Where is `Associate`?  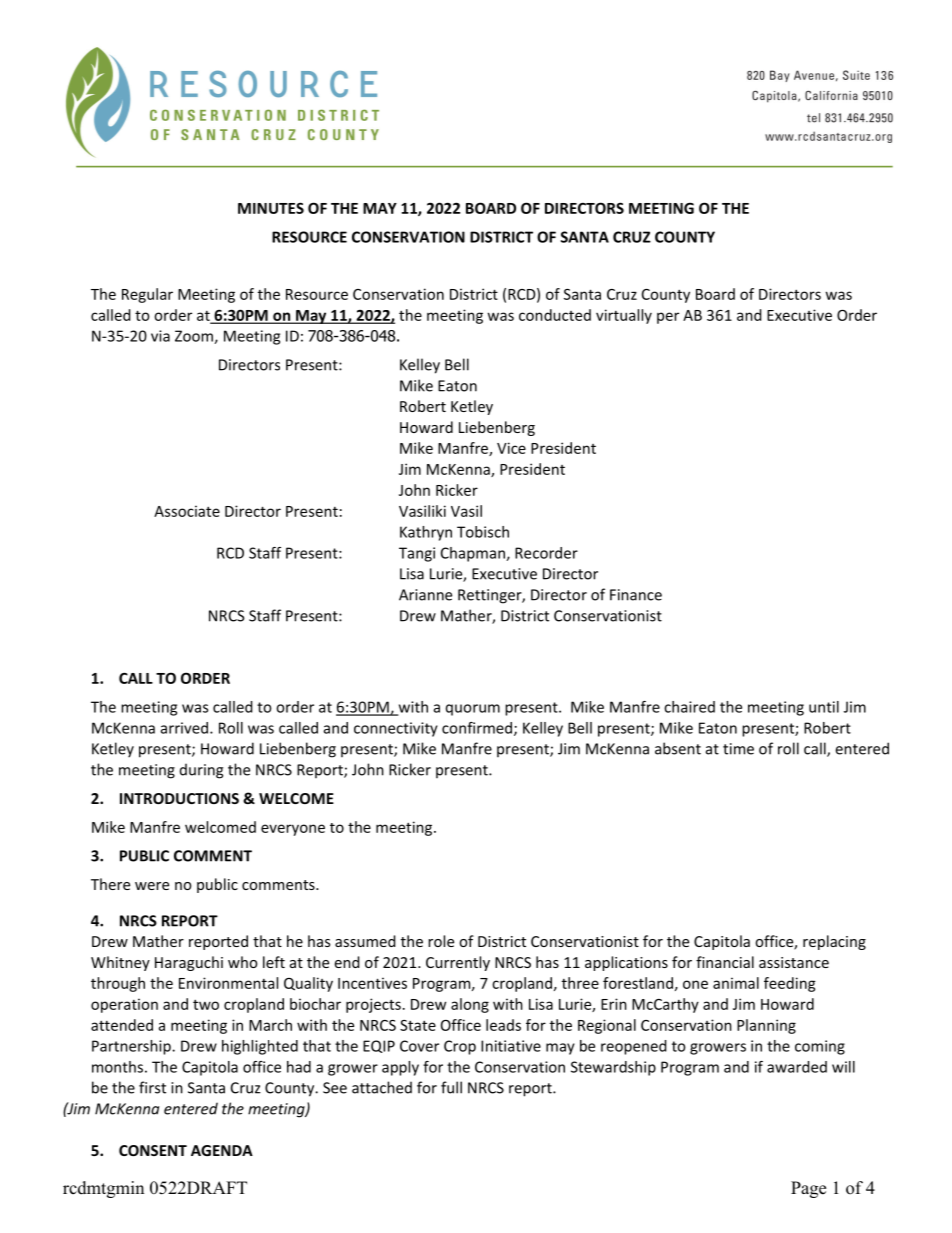
Associate is located at coordinates (187, 511).
